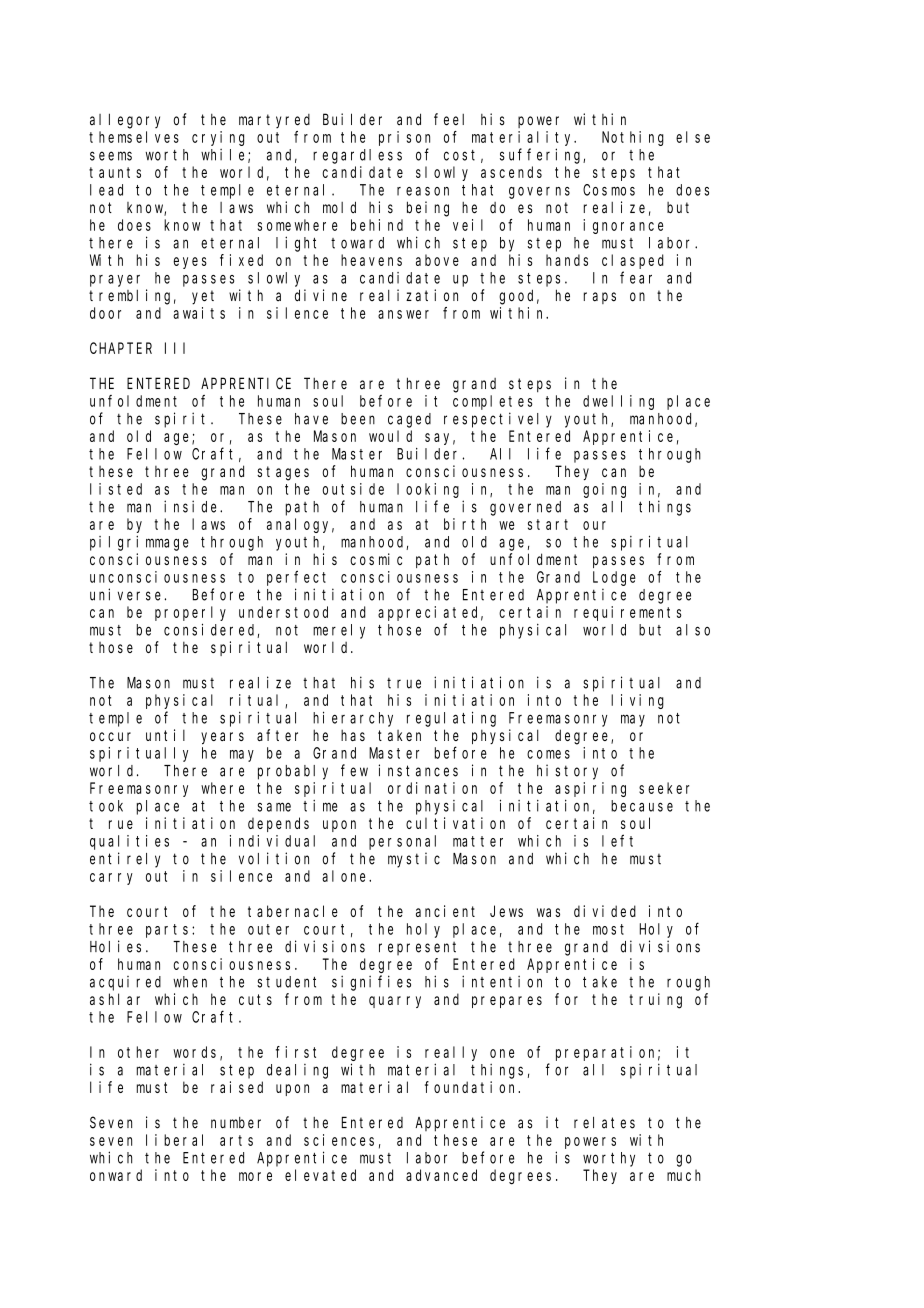  Describe the element at coordinates (628, 613) in the screenshot. I see `requirements` at that location.
